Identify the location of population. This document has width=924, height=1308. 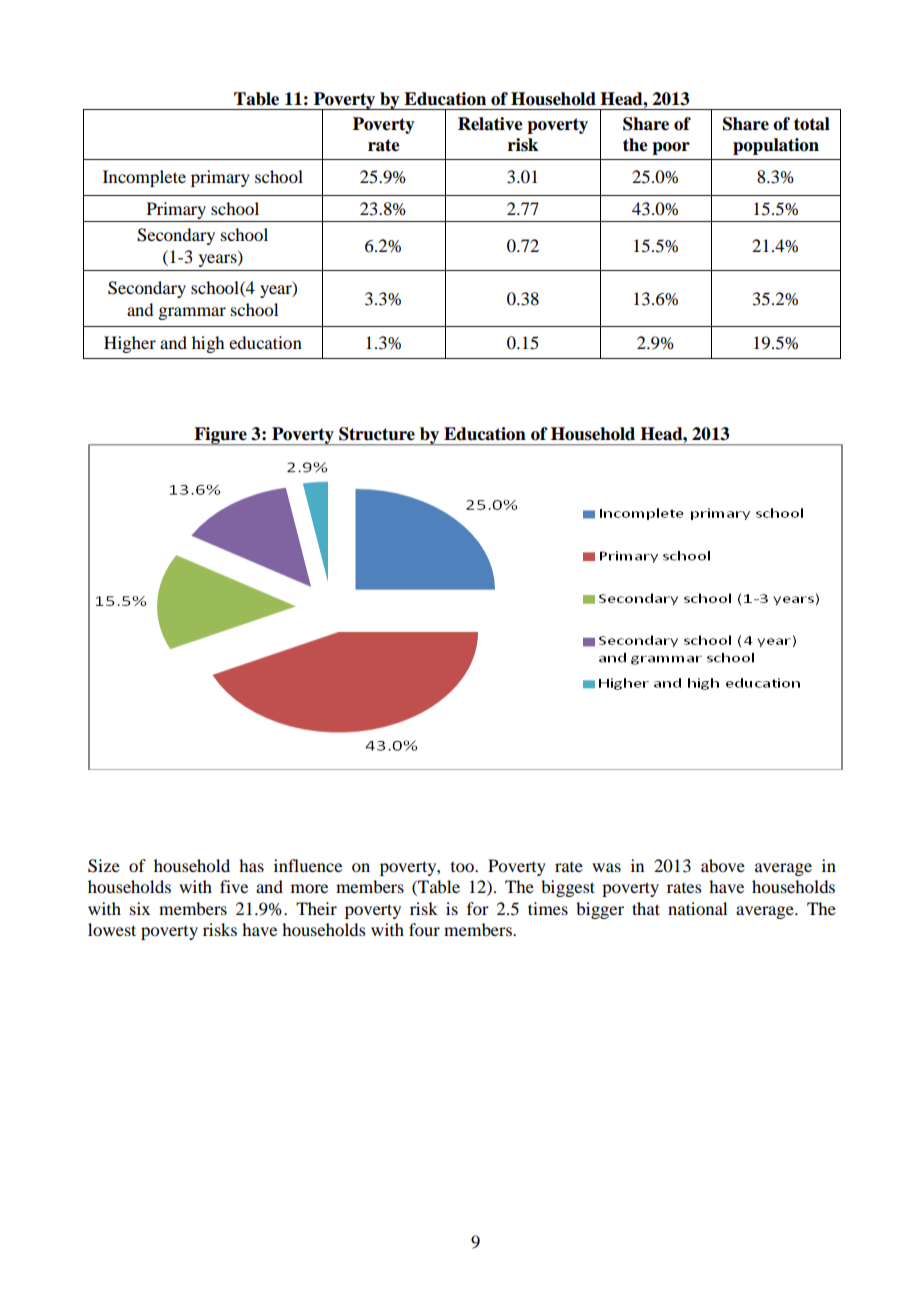
(776, 146).
